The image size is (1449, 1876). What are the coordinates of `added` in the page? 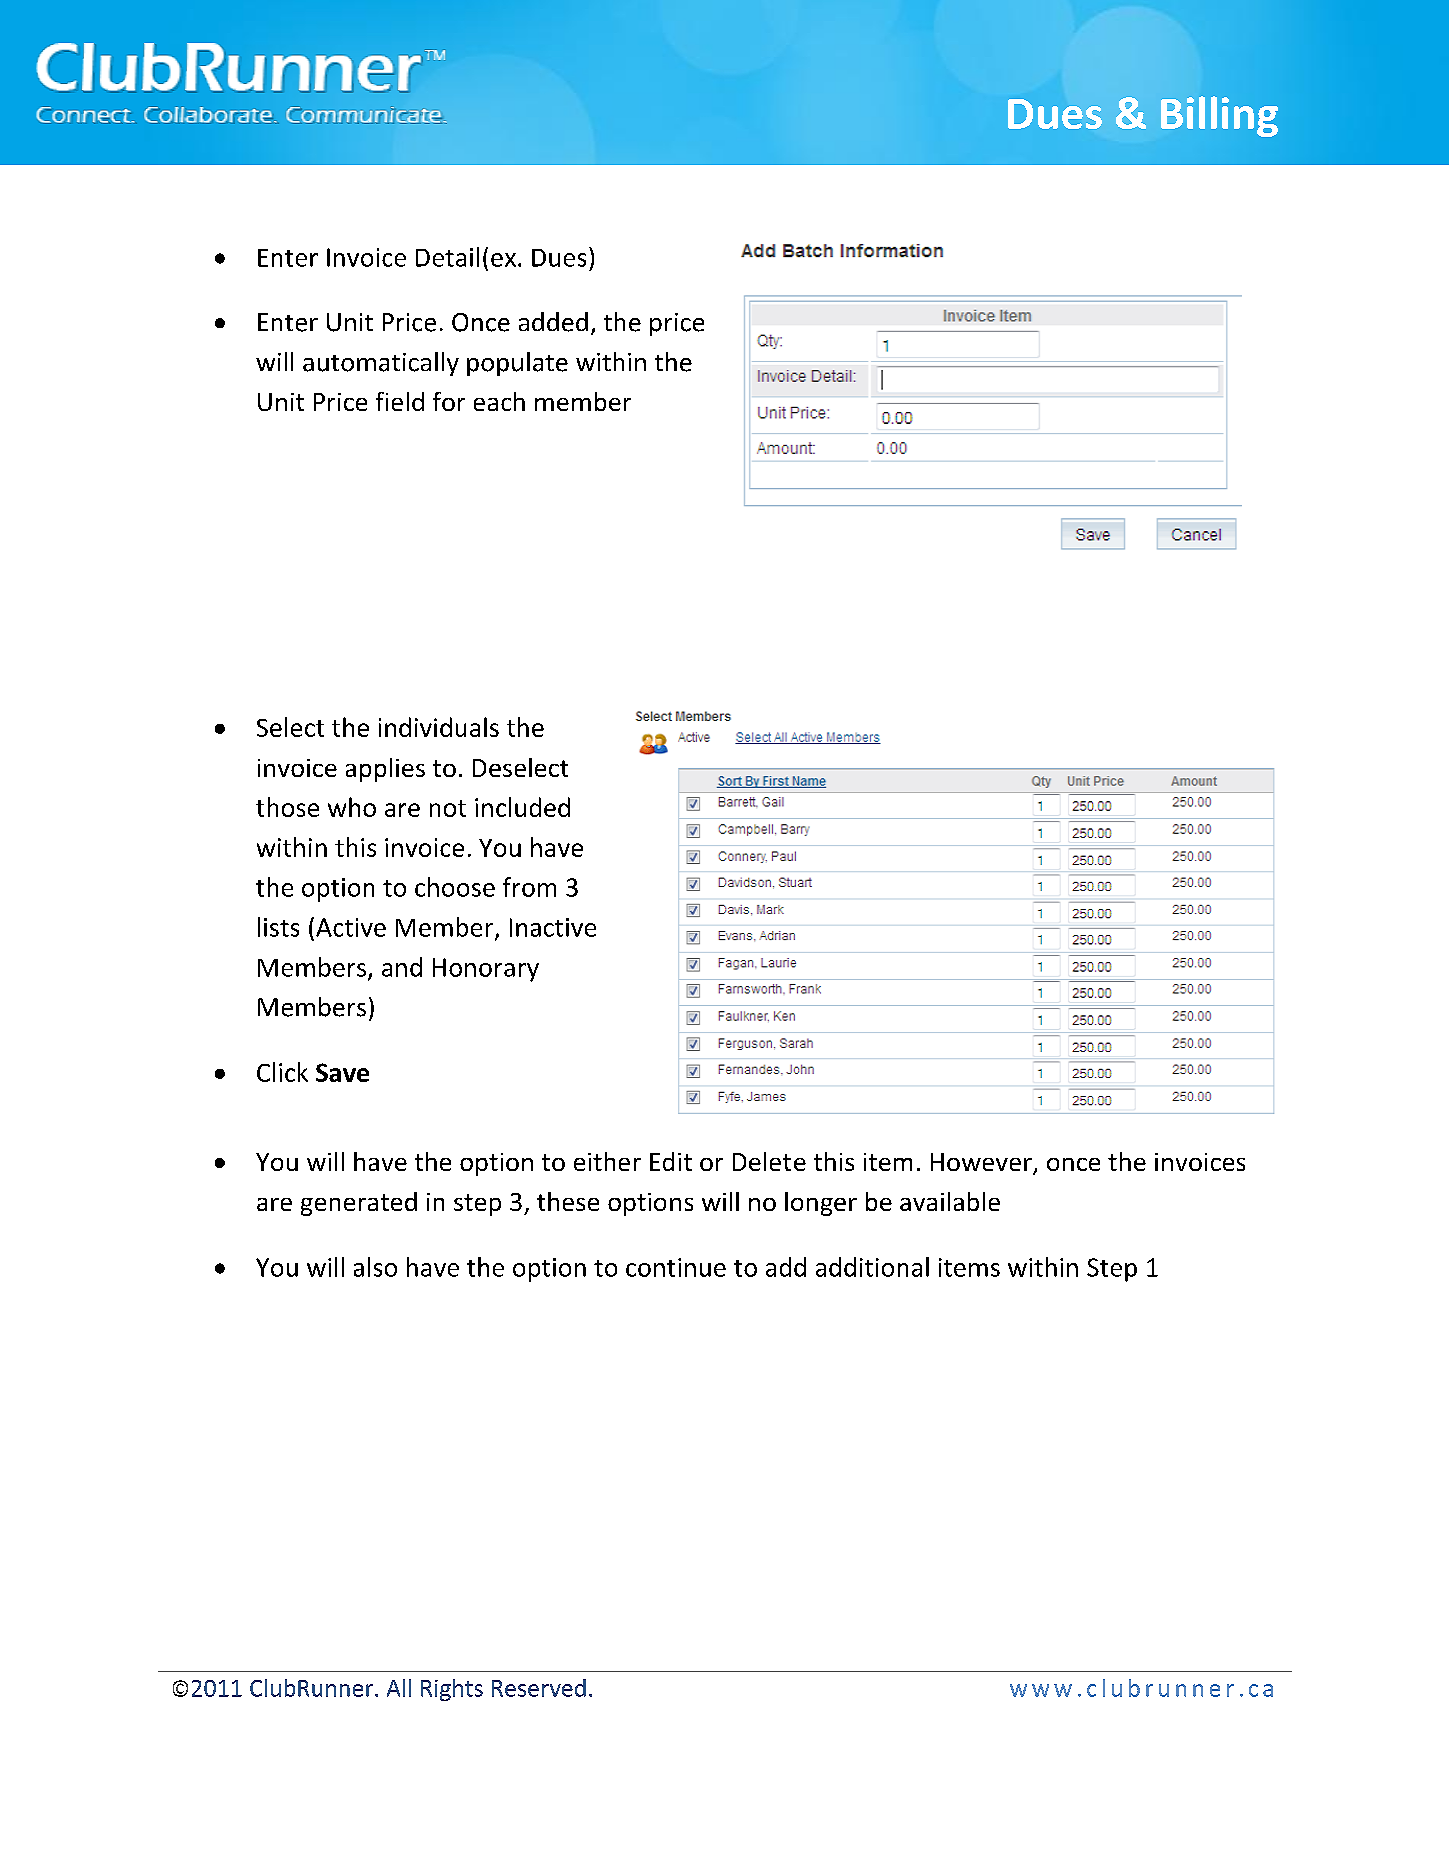 It's located at (553, 322).
